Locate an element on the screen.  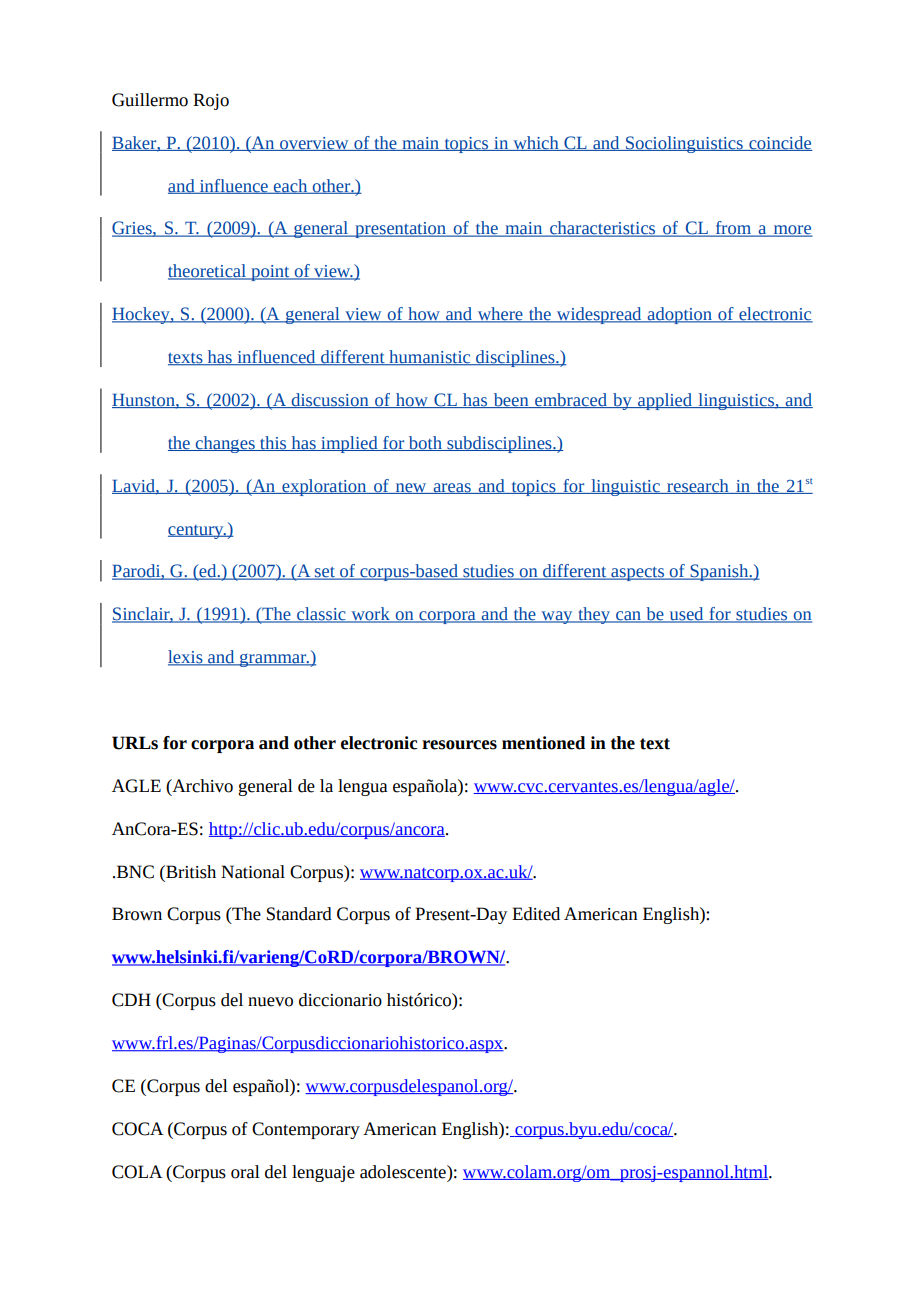
way is located at coordinates (557, 617).
